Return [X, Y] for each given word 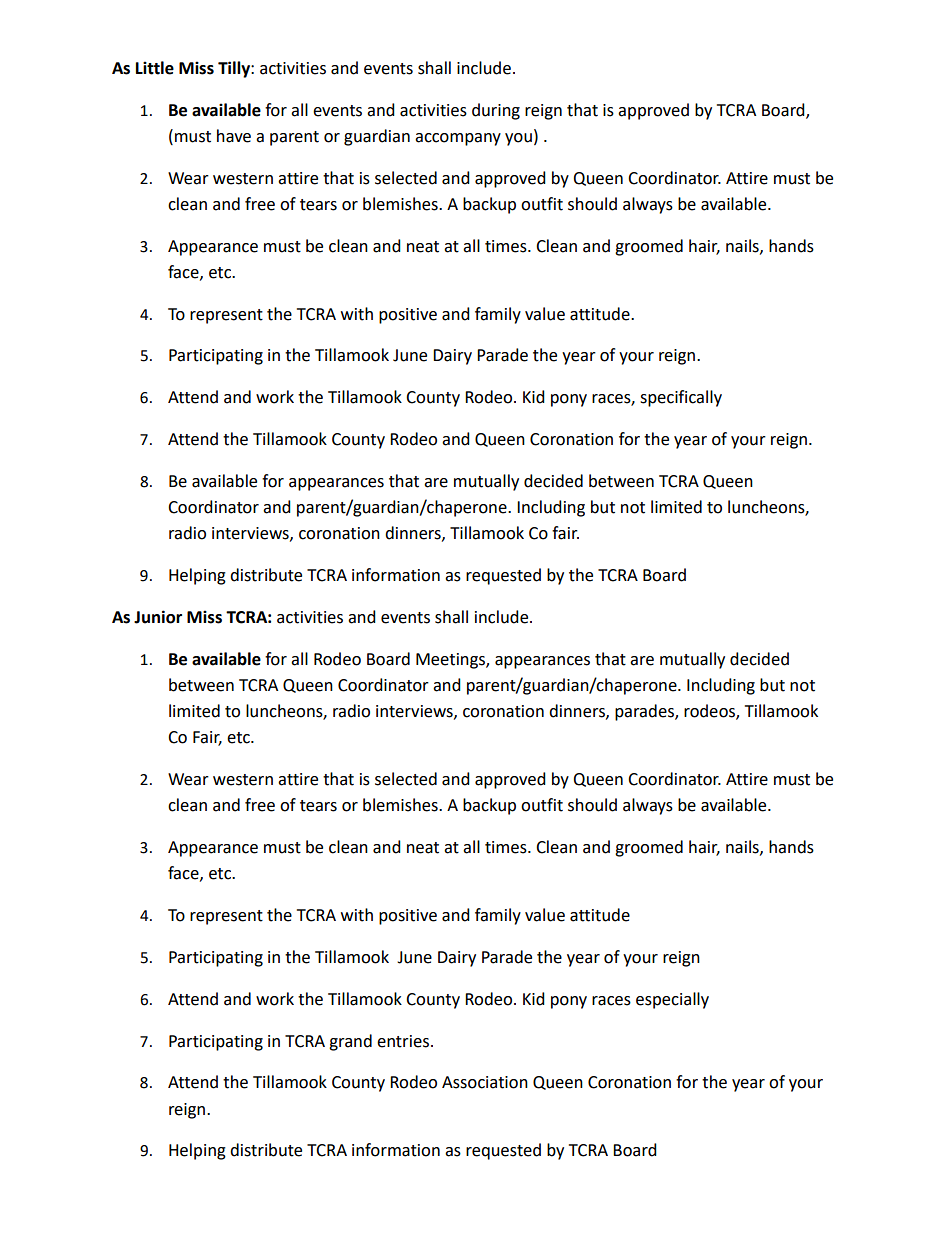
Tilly [235, 69]
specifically [681, 398]
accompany [458, 139]
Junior [158, 617]
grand [350, 1042]
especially [672, 1000]
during [496, 111]
